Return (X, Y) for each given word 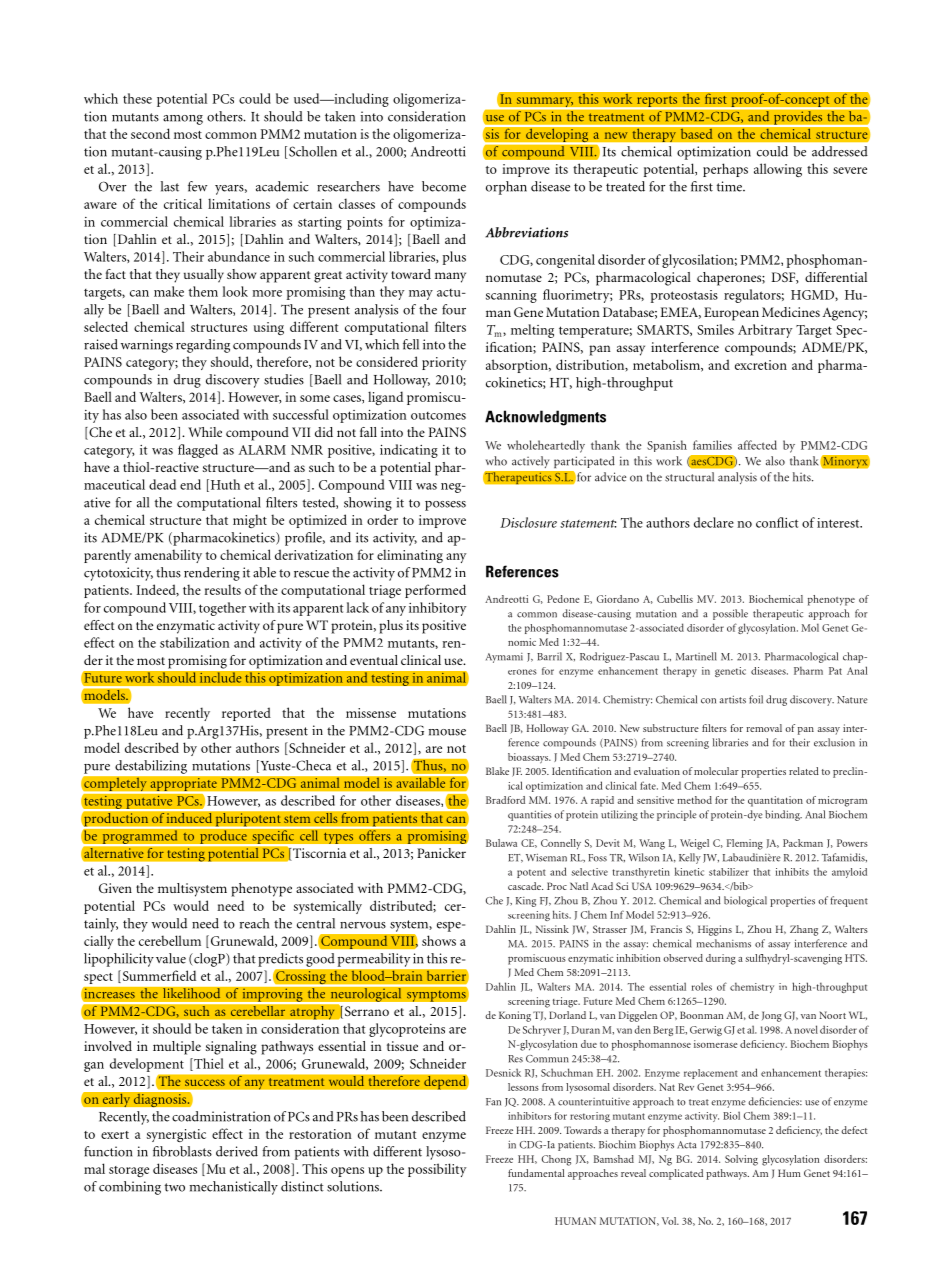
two (174, 1187)
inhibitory (438, 609)
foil (756, 699)
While (205, 432)
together (222, 609)
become (444, 186)
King (526, 902)
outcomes (438, 416)
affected (757, 445)
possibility (437, 1170)
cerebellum (170, 940)
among (183, 120)
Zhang (804, 930)
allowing (778, 170)
